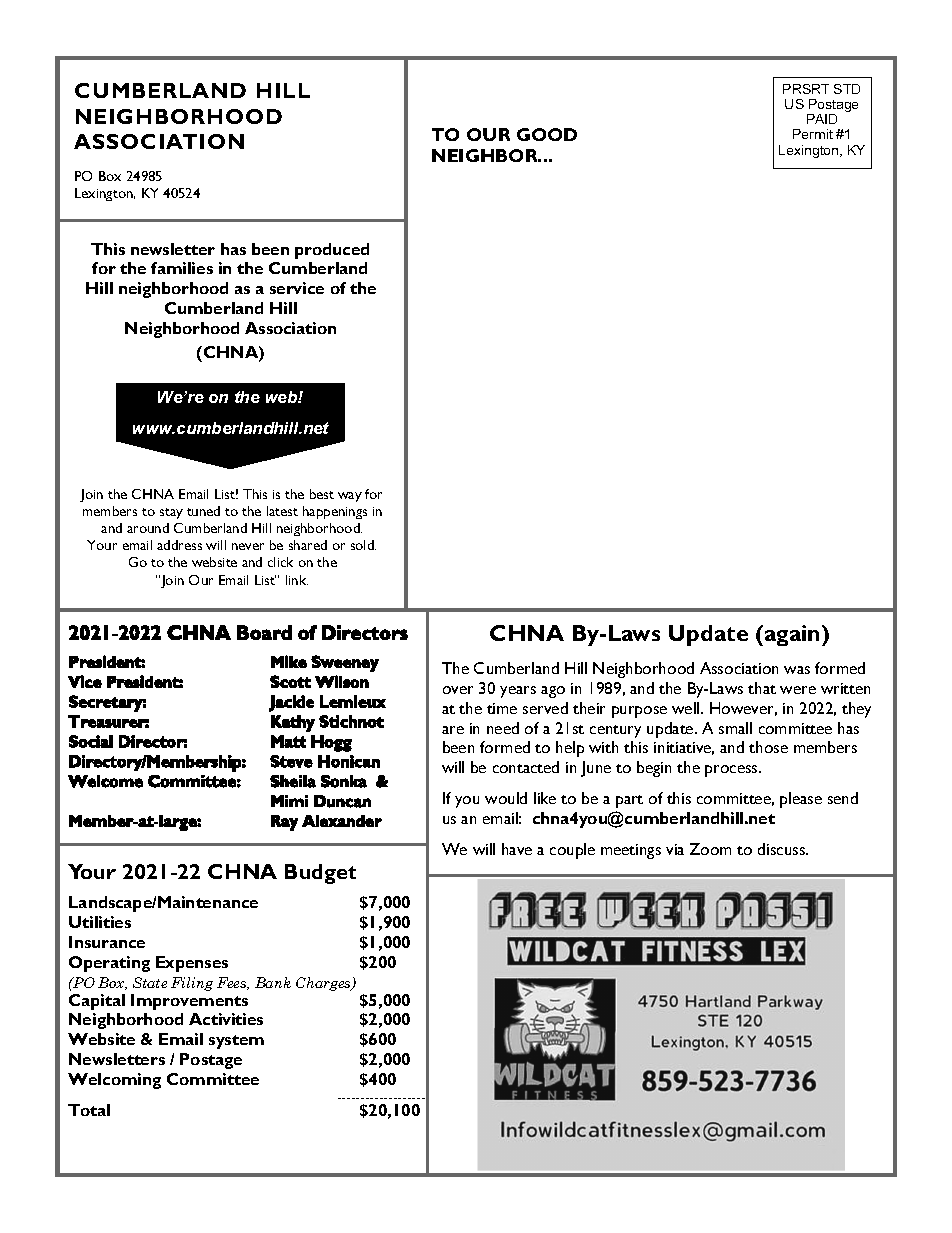 This screenshot has width=952, height=1233. I want to click on sold, so click(363, 545).
